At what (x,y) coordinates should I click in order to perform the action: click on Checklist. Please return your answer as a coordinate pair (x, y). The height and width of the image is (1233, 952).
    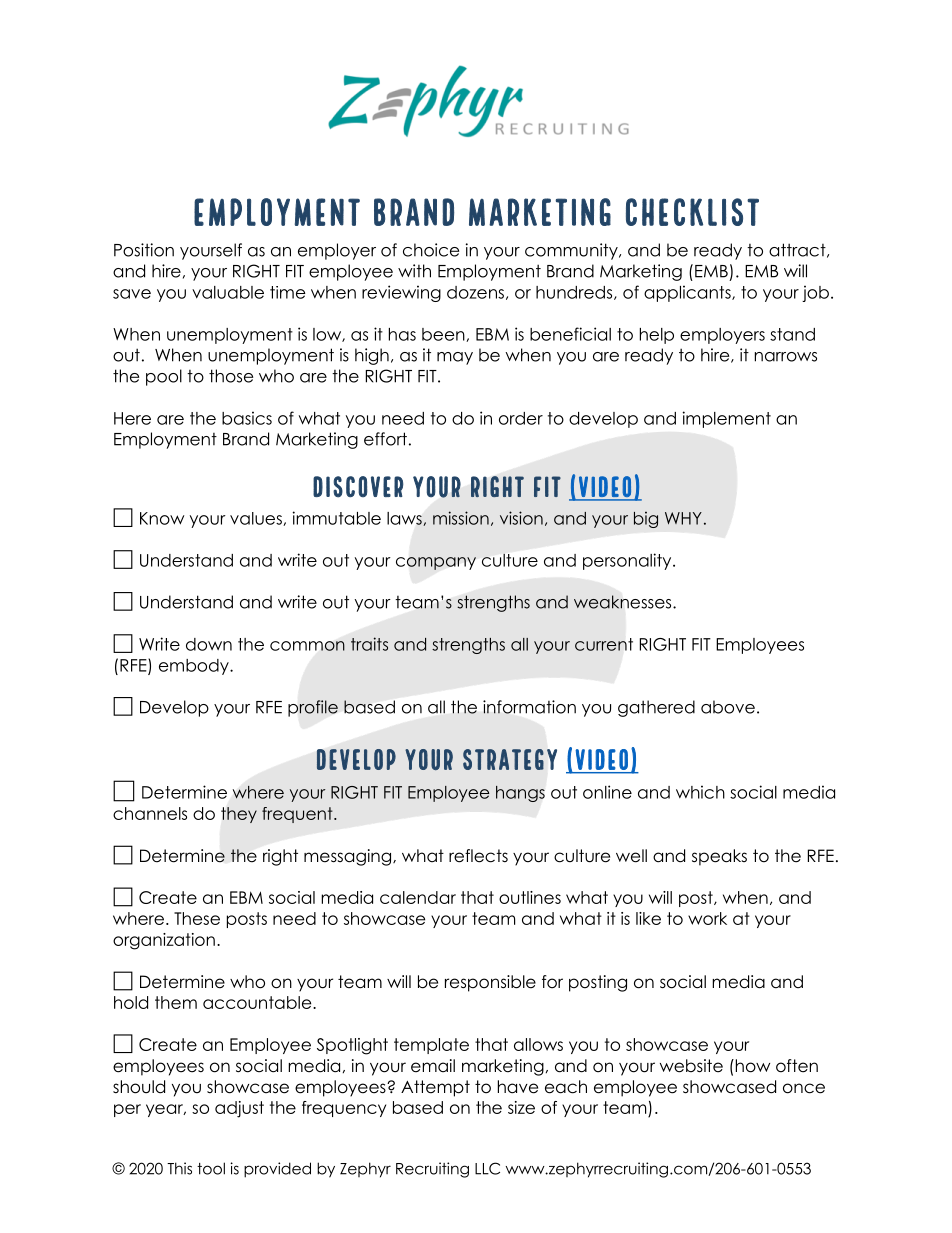
    Looking at the image, I should click on (692, 212).
